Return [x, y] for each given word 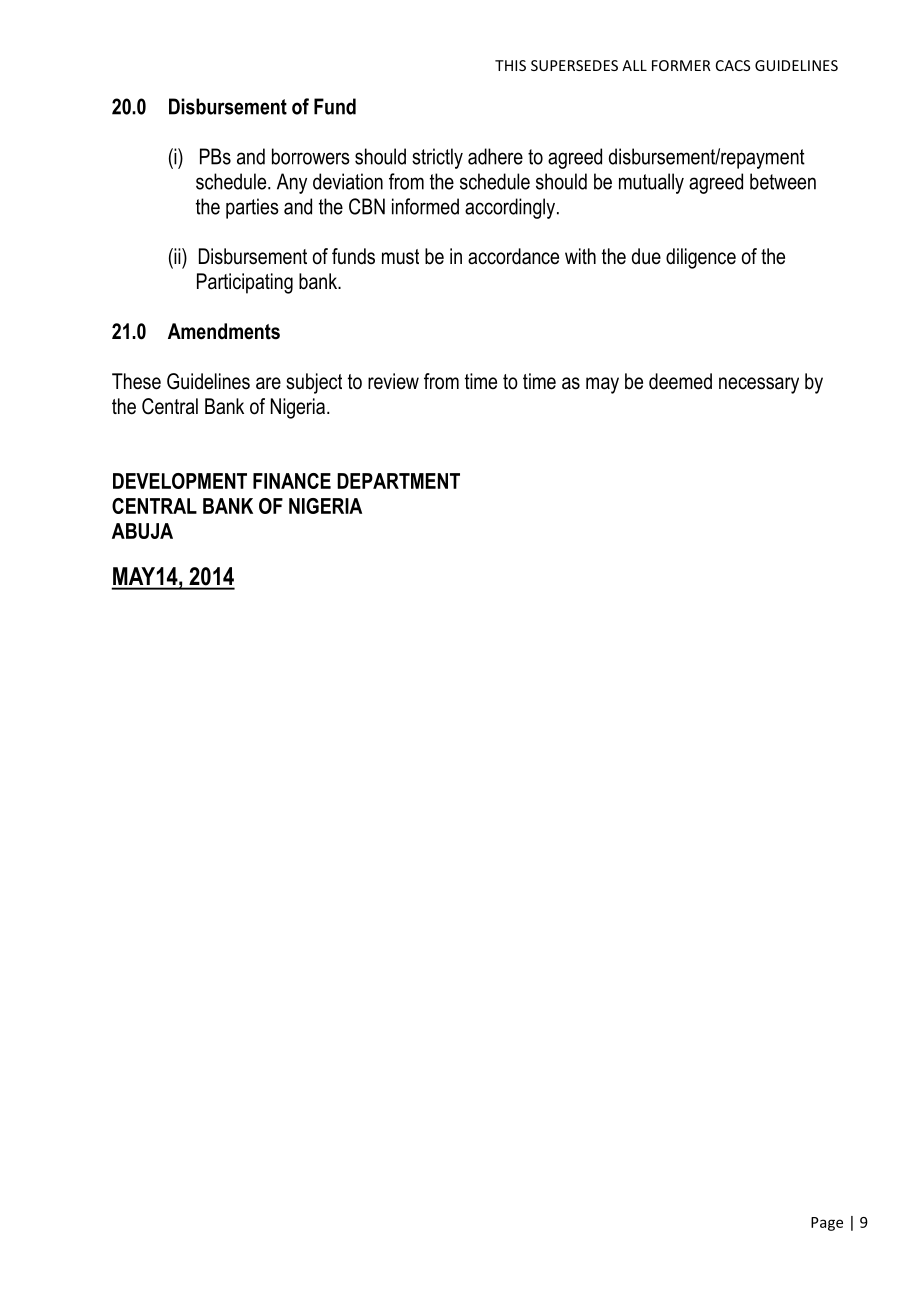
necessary [759, 385]
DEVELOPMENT [180, 481]
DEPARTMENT [398, 481]
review [393, 381]
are [268, 383]
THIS [510, 65]
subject [314, 383]
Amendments [224, 331]
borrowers [311, 156]
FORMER [681, 65]
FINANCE [292, 481]
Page [827, 1224]
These [136, 381]
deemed [680, 381]
